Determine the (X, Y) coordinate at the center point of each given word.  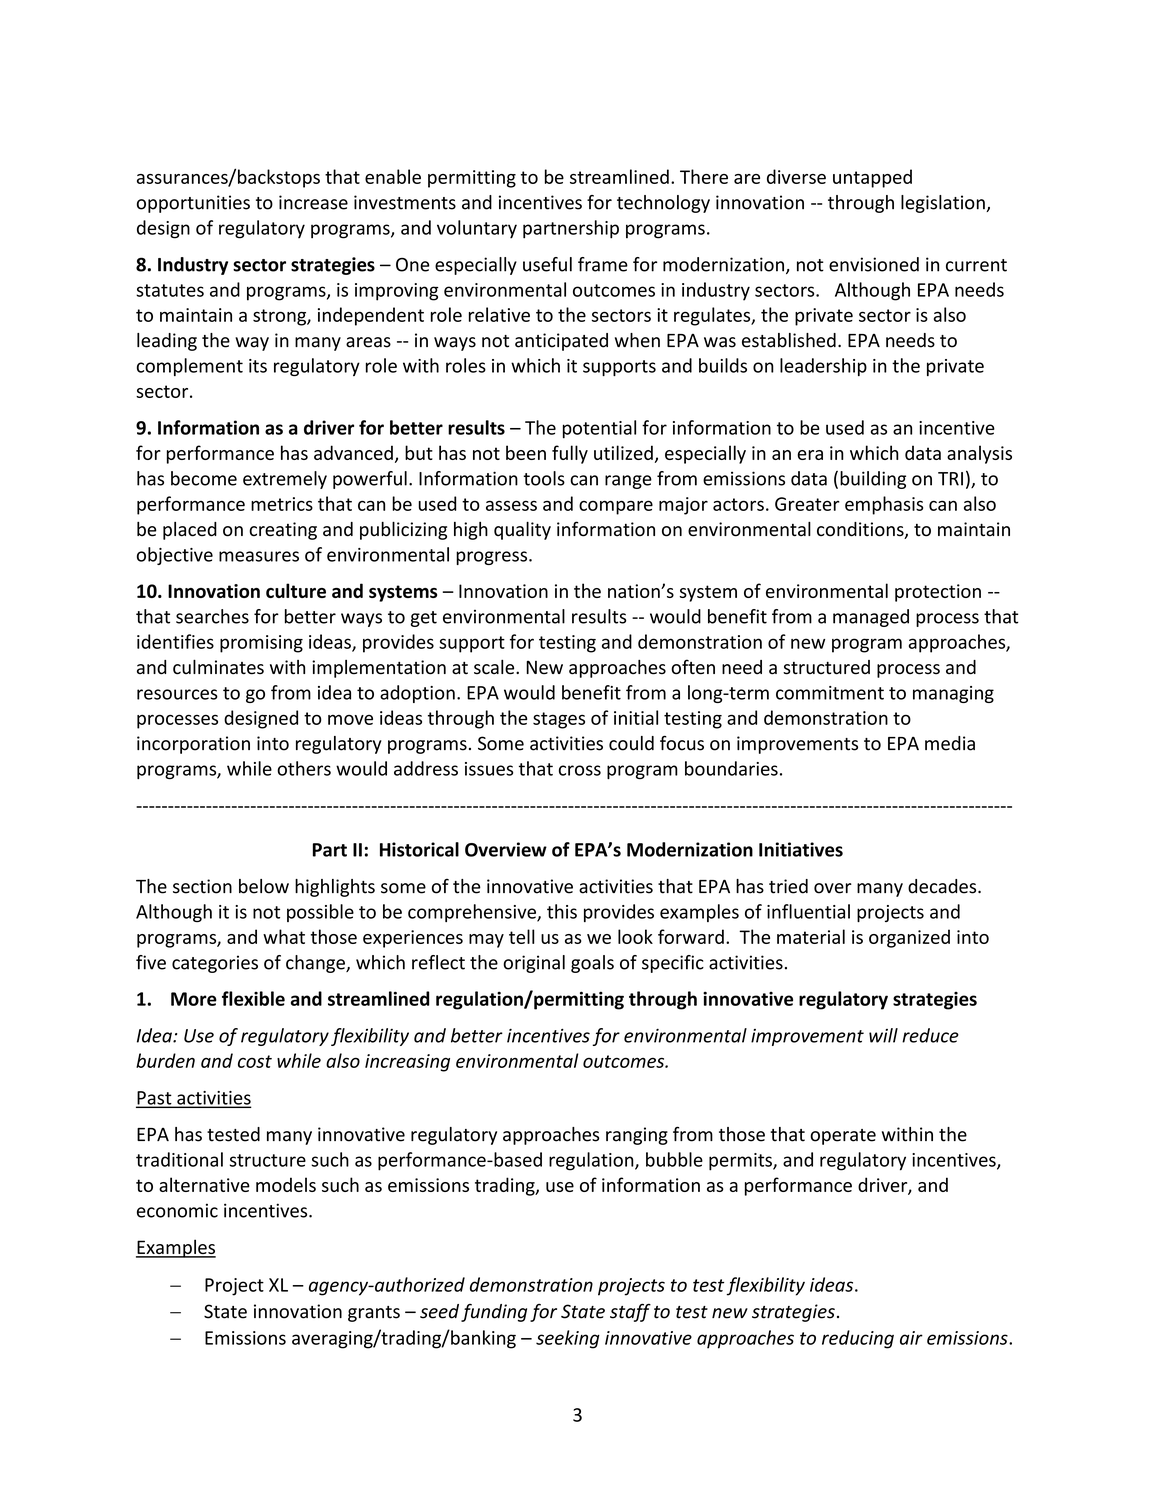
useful (547, 264)
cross (580, 770)
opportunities (193, 204)
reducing (858, 1339)
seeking (568, 1339)
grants (374, 1314)
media (950, 743)
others (304, 768)
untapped (872, 178)
